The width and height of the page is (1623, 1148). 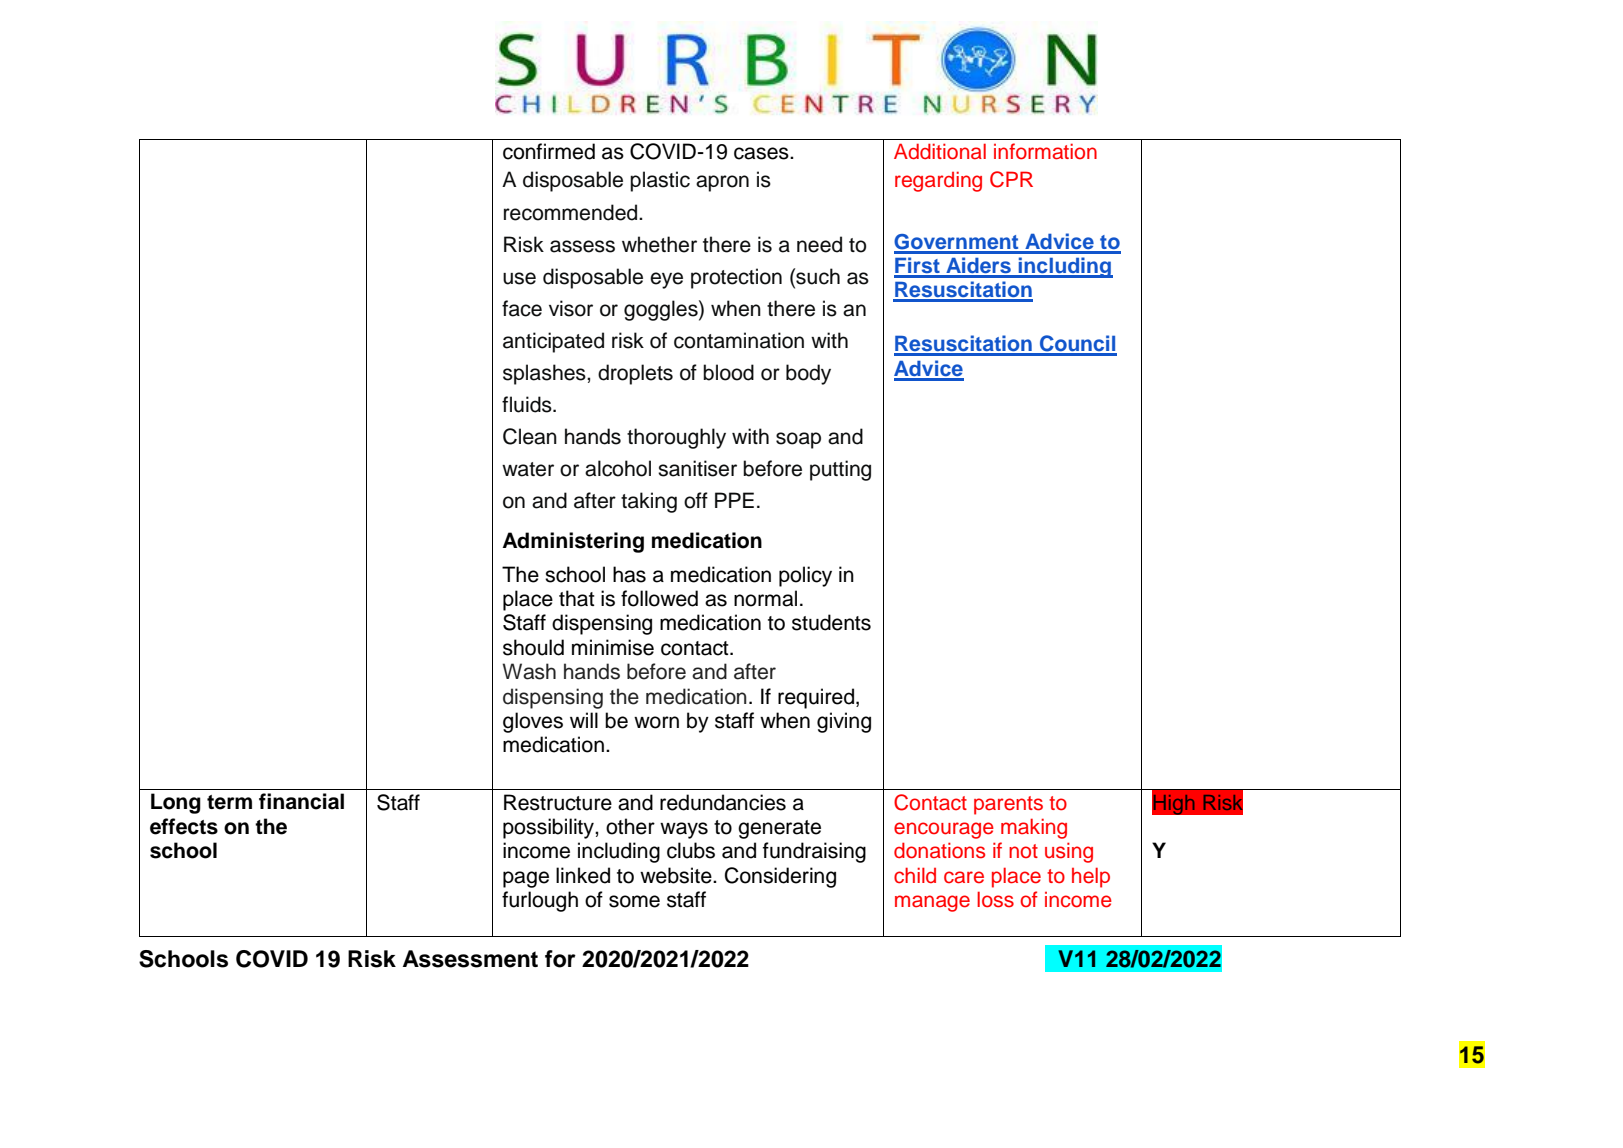 I want to click on CPR, so click(x=1011, y=179).
